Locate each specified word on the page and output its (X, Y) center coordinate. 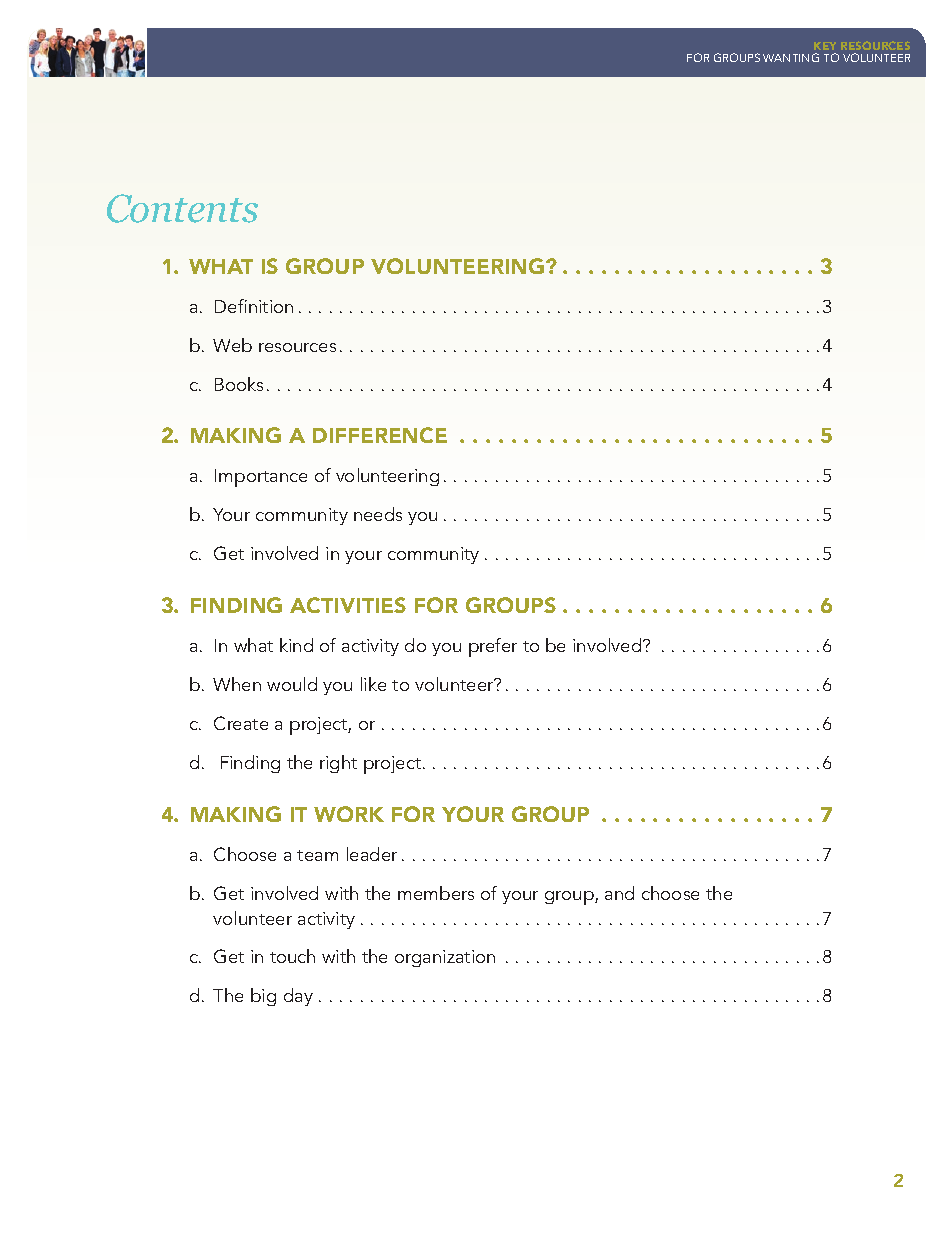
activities (348, 605)
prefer (493, 647)
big (263, 997)
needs (378, 514)
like (373, 684)
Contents (182, 208)
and (619, 893)
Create (241, 723)
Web (232, 345)
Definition (254, 306)
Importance (261, 478)
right (338, 764)
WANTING (791, 57)
